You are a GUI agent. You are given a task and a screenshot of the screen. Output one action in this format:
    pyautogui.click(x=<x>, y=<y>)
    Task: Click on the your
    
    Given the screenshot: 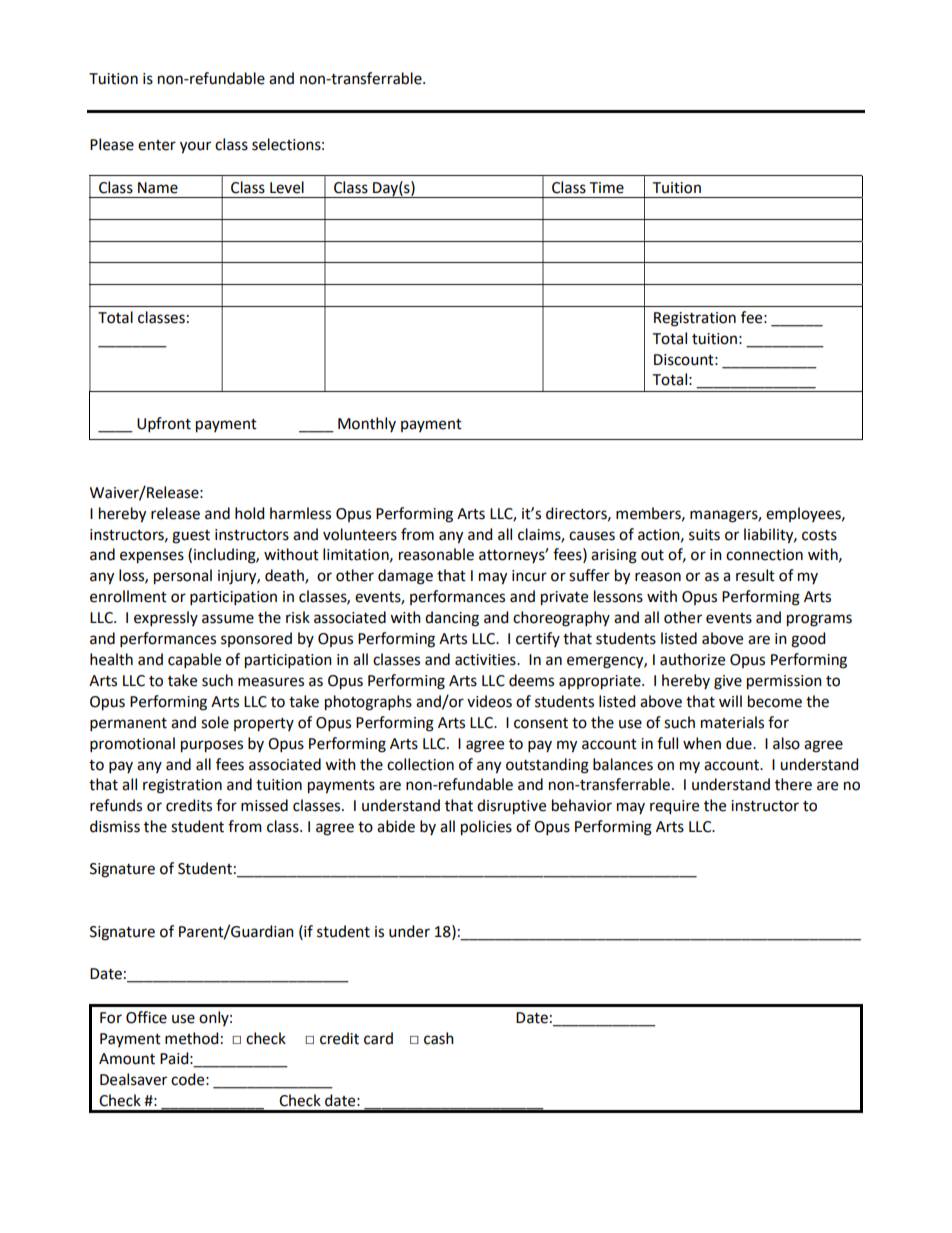 What is the action you would take?
    pyautogui.click(x=195, y=147)
